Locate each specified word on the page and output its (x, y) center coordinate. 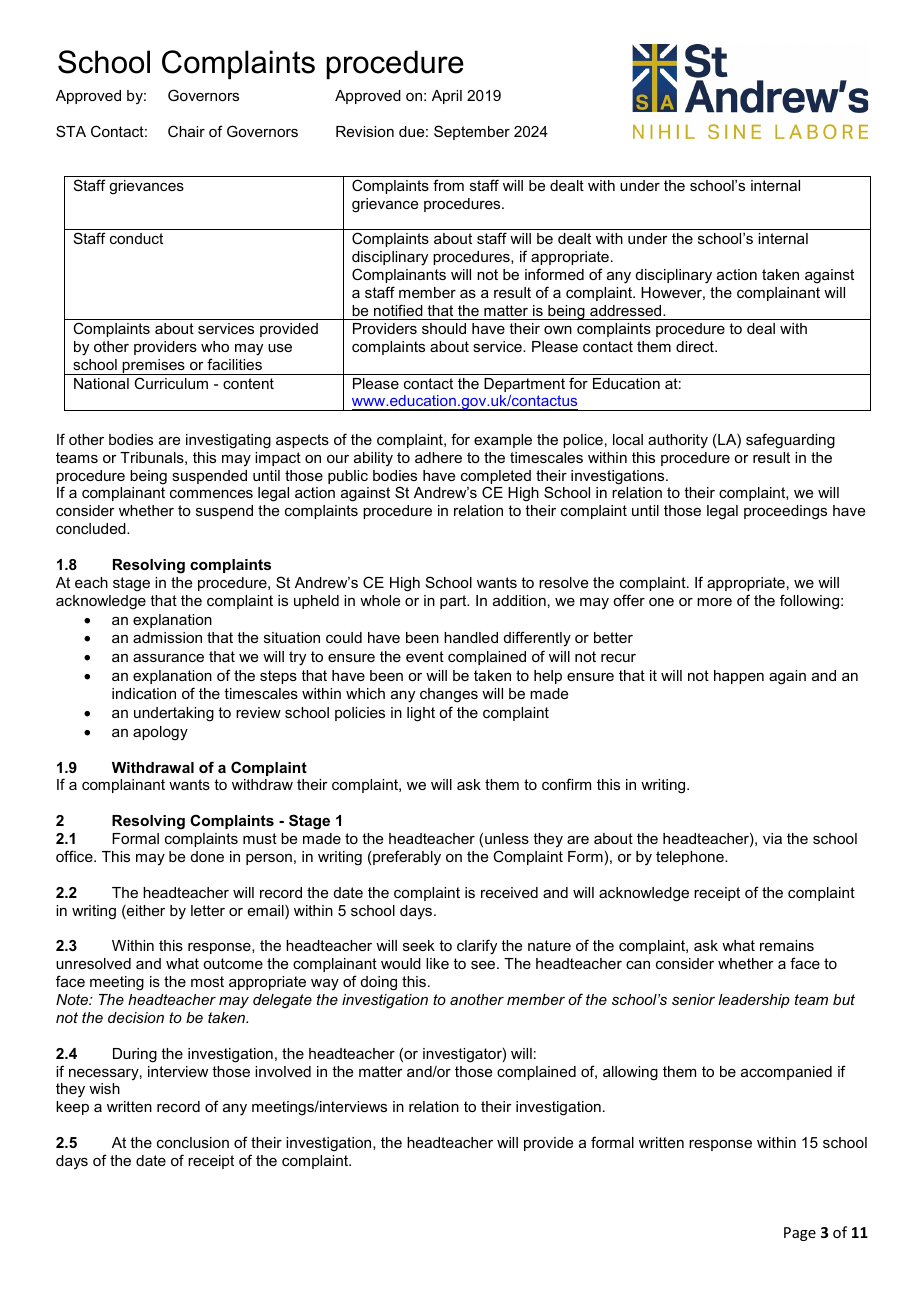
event (425, 656)
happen (739, 677)
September (472, 132)
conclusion (193, 1142)
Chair (186, 131)
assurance (168, 658)
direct (696, 346)
